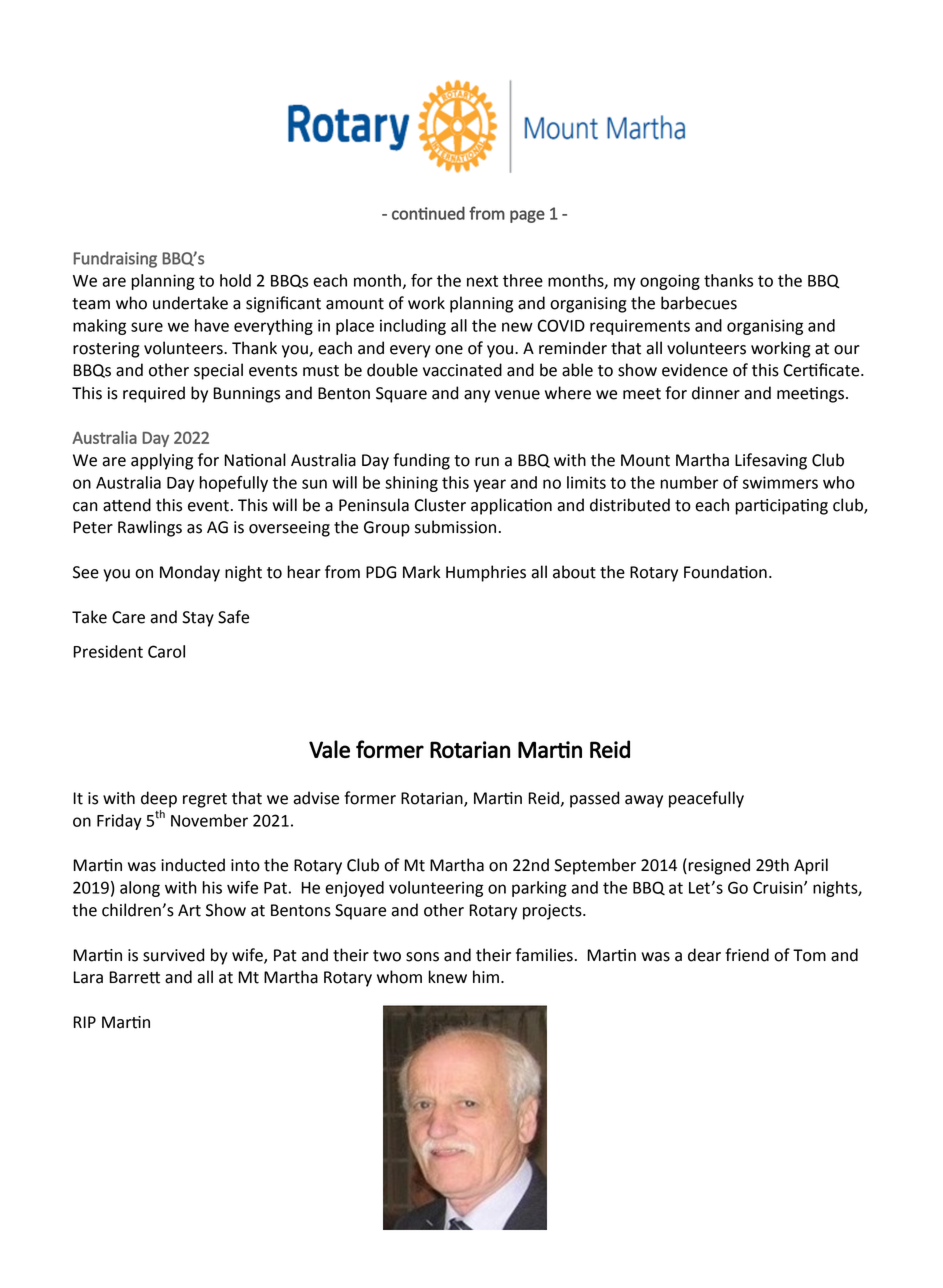 The image size is (943, 1288). What do you see at coordinates (428, 213) in the document?
I see `continued` at bounding box center [428, 213].
